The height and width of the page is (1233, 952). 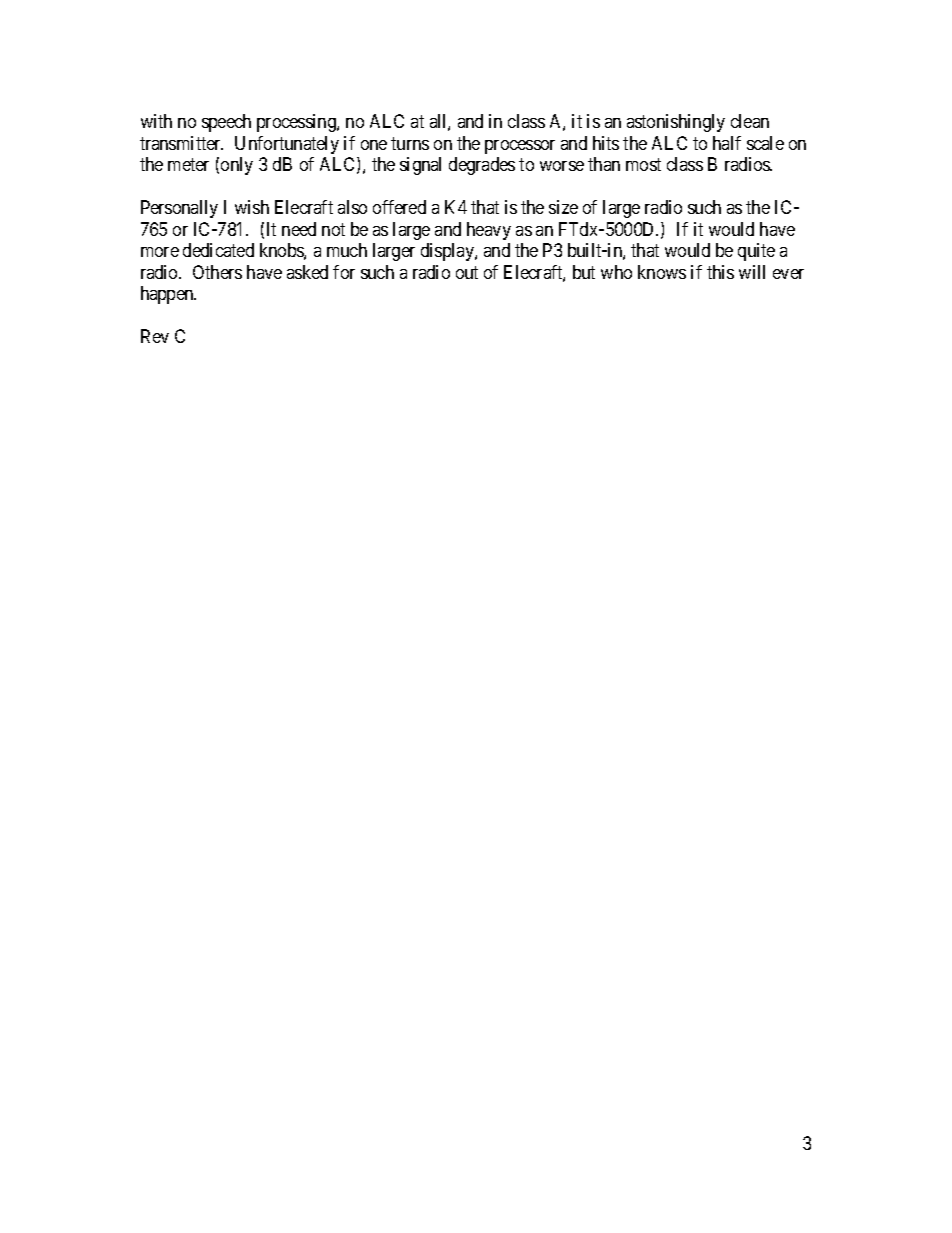 What do you see at coordinates (237, 166) in the page?
I see `only` at bounding box center [237, 166].
